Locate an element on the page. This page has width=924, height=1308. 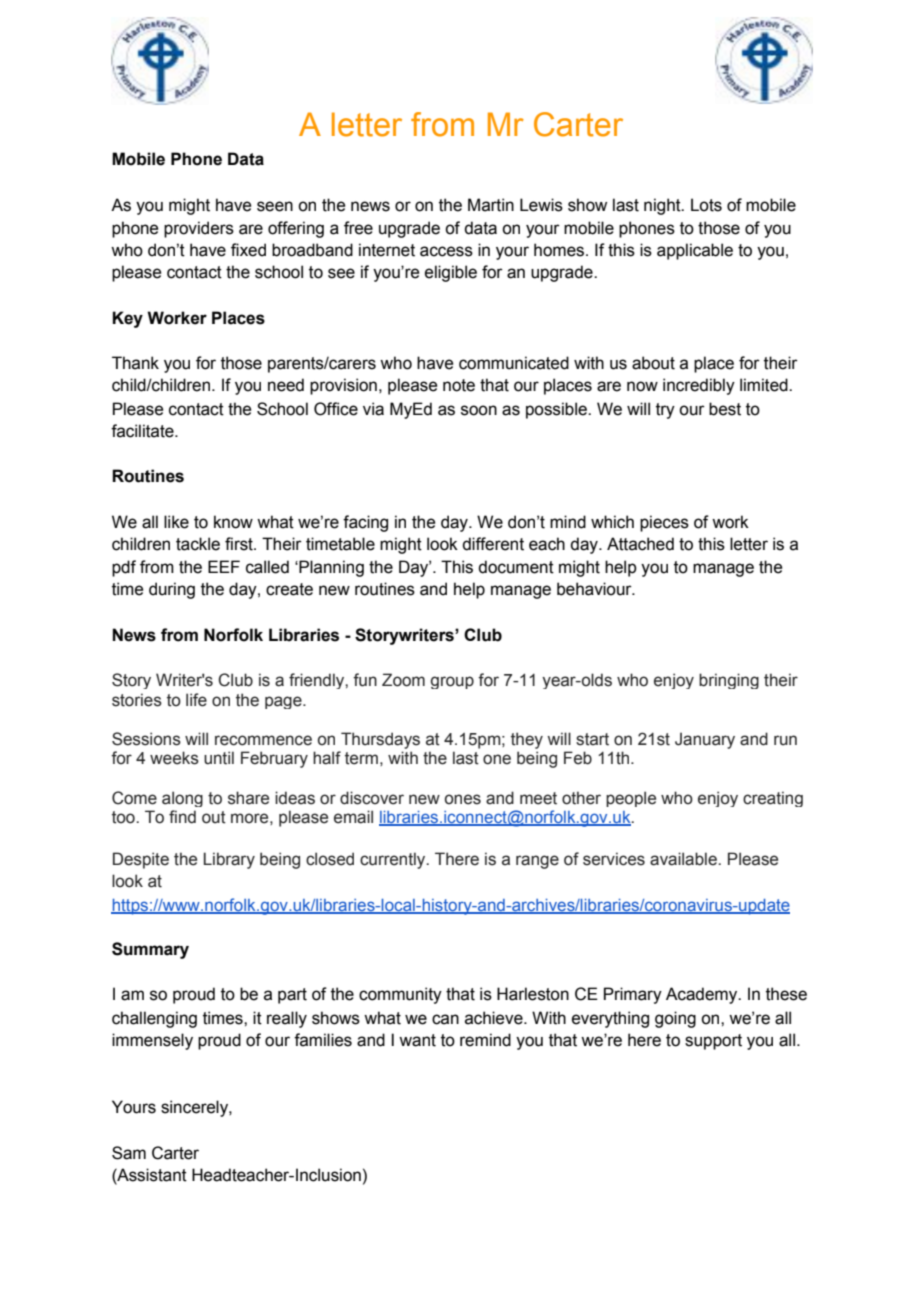
bringing is located at coordinates (729, 681).
